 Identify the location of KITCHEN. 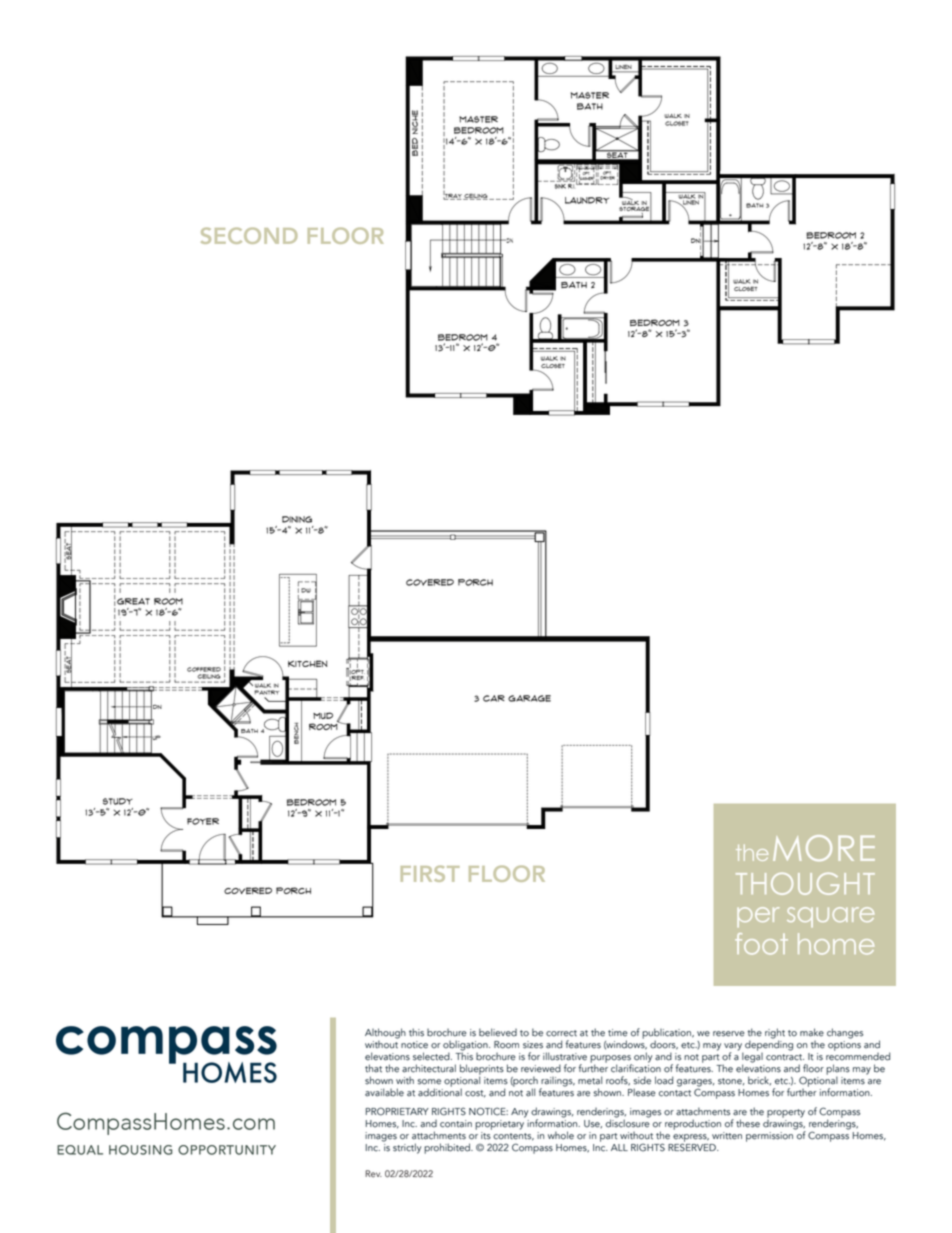
(307, 663).
